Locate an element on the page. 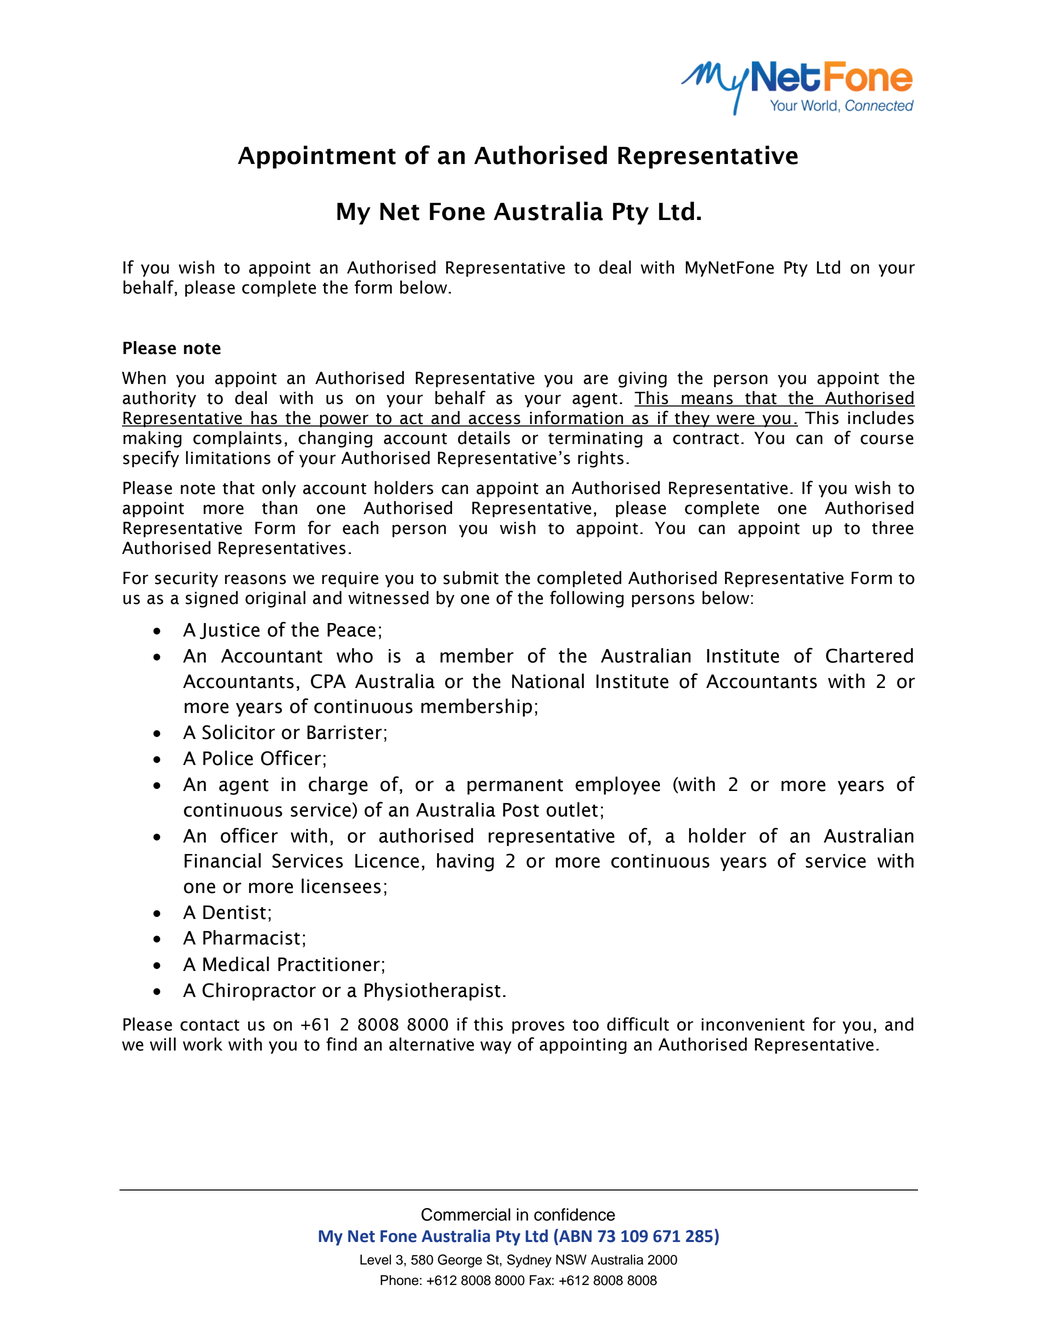 This image has width=1037, height=1343. were is located at coordinates (735, 420).
